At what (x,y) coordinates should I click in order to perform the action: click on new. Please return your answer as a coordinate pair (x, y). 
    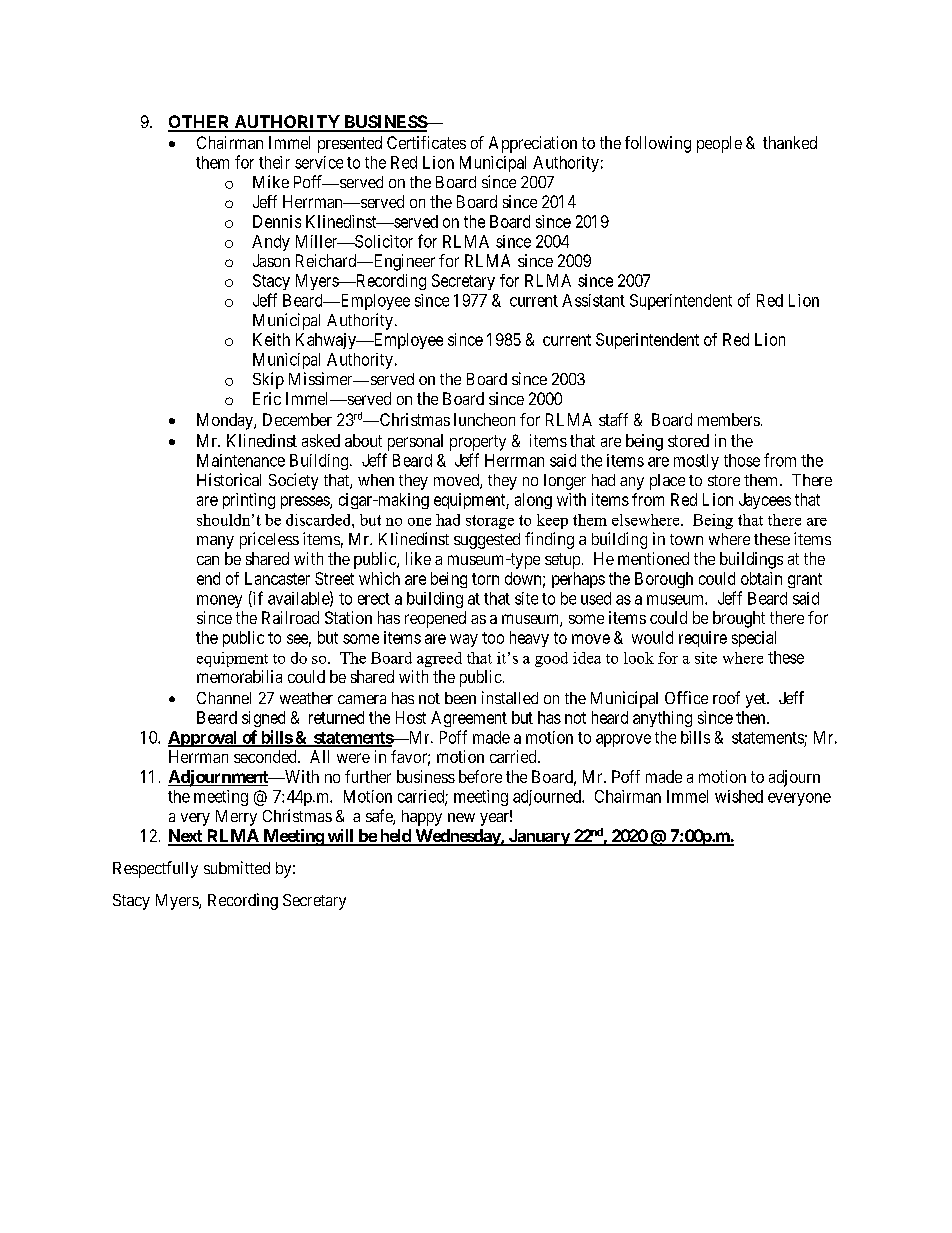
    Looking at the image, I should click on (461, 817).
